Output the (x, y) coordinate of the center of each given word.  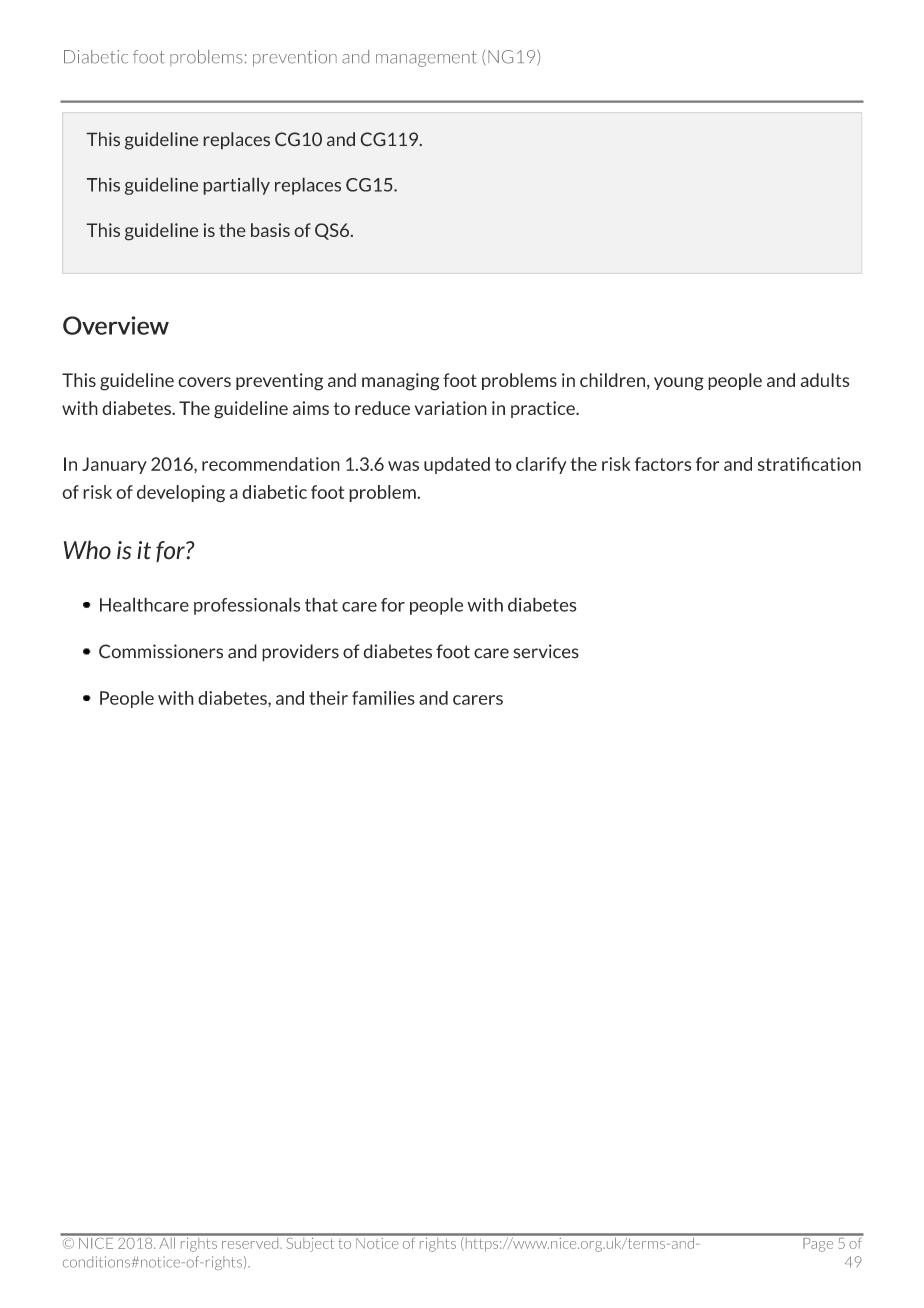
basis (270, 230)
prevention (295, 58)
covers (204, 382)
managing (400, 382)
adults (824, 380)
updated (457, 465)
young (679, 384)
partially (236, 186)
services (546, 651)
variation (451, 408)
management (426, 59)
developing (181, 494)
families (383, 698)
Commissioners (161, 651)
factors (663, 464)
